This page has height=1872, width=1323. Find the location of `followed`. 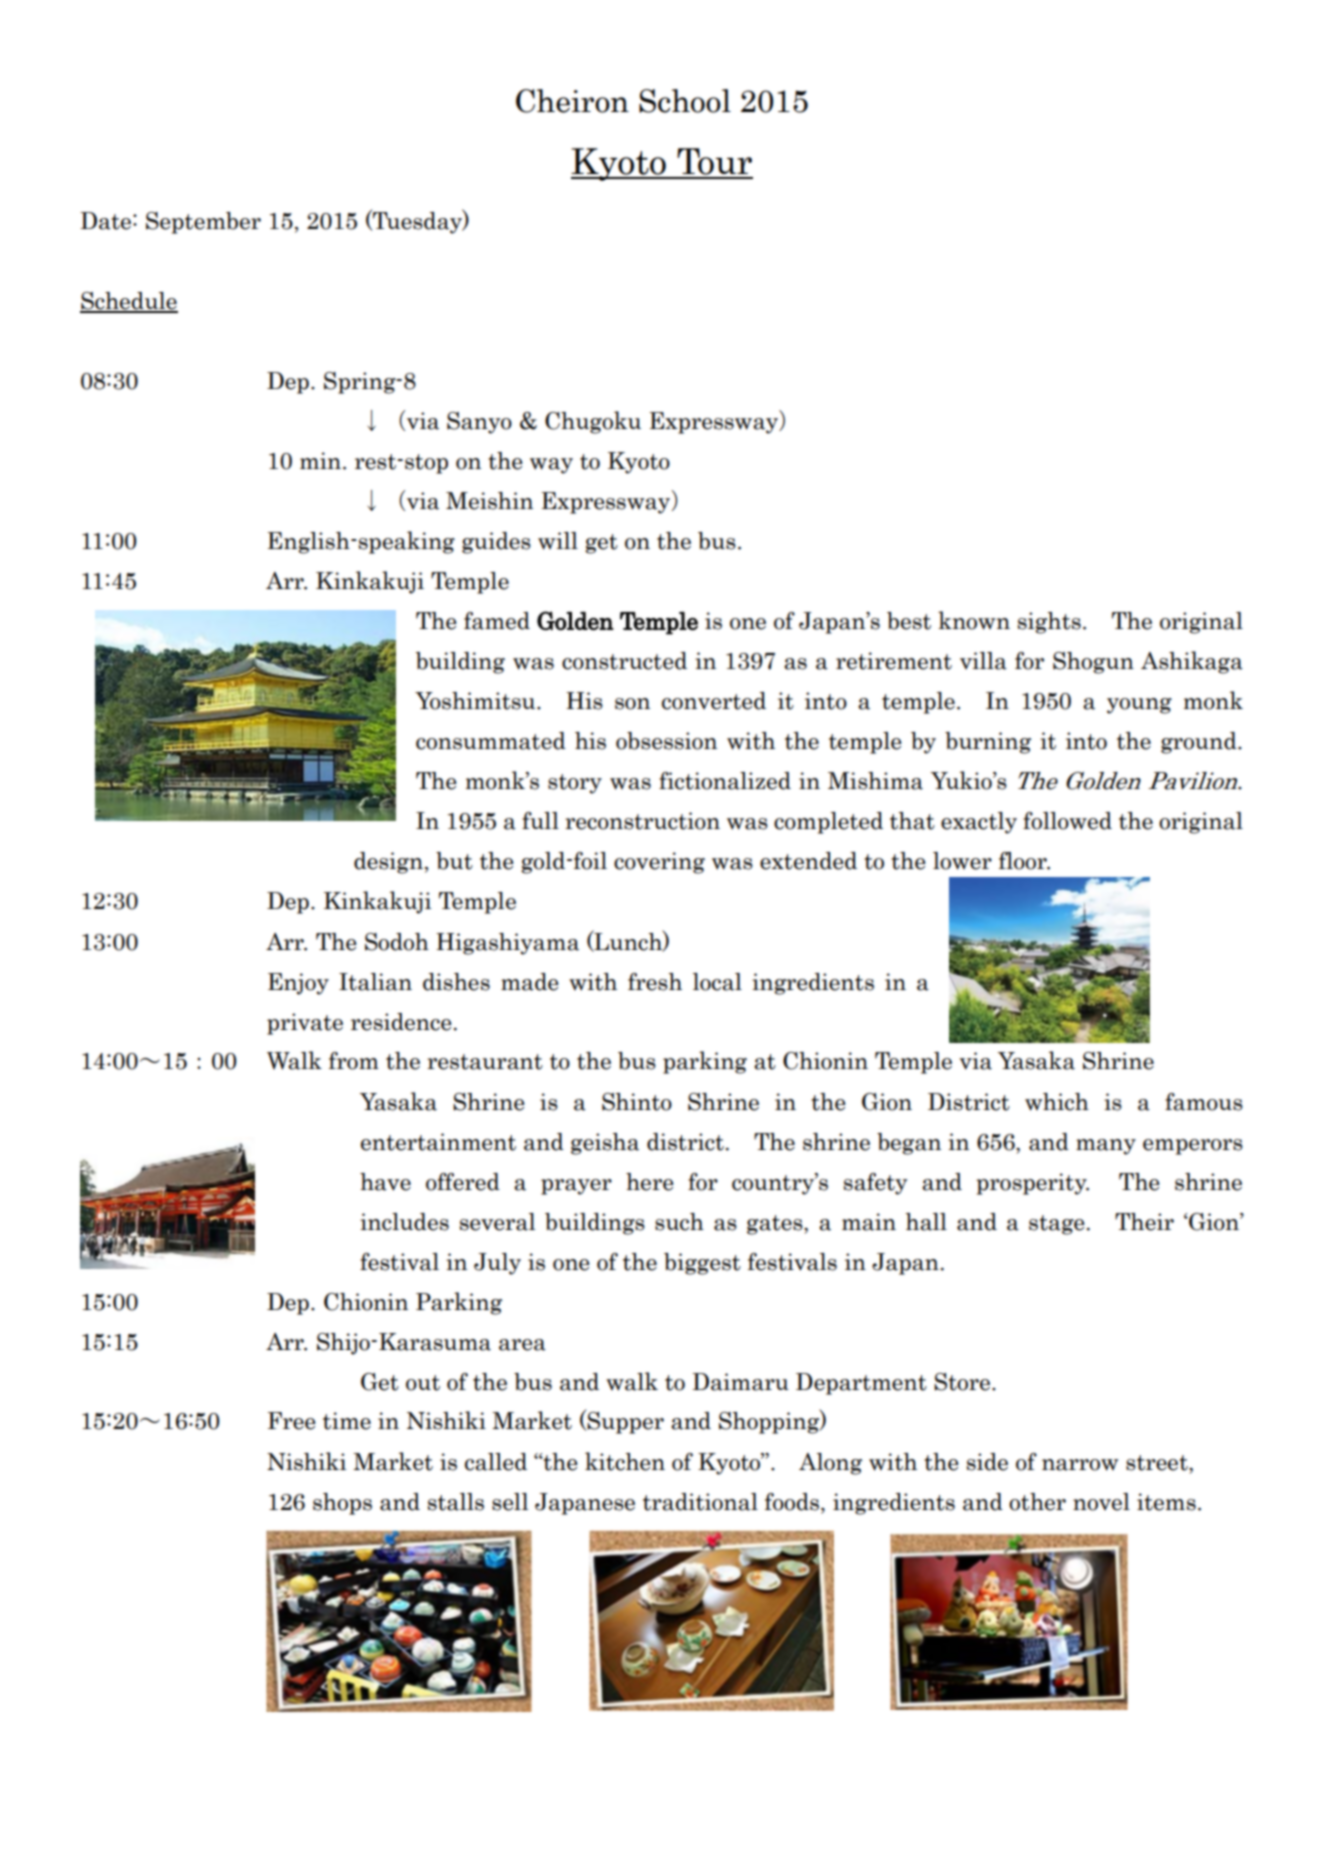

followed is located at coordinates (1067, 821).
